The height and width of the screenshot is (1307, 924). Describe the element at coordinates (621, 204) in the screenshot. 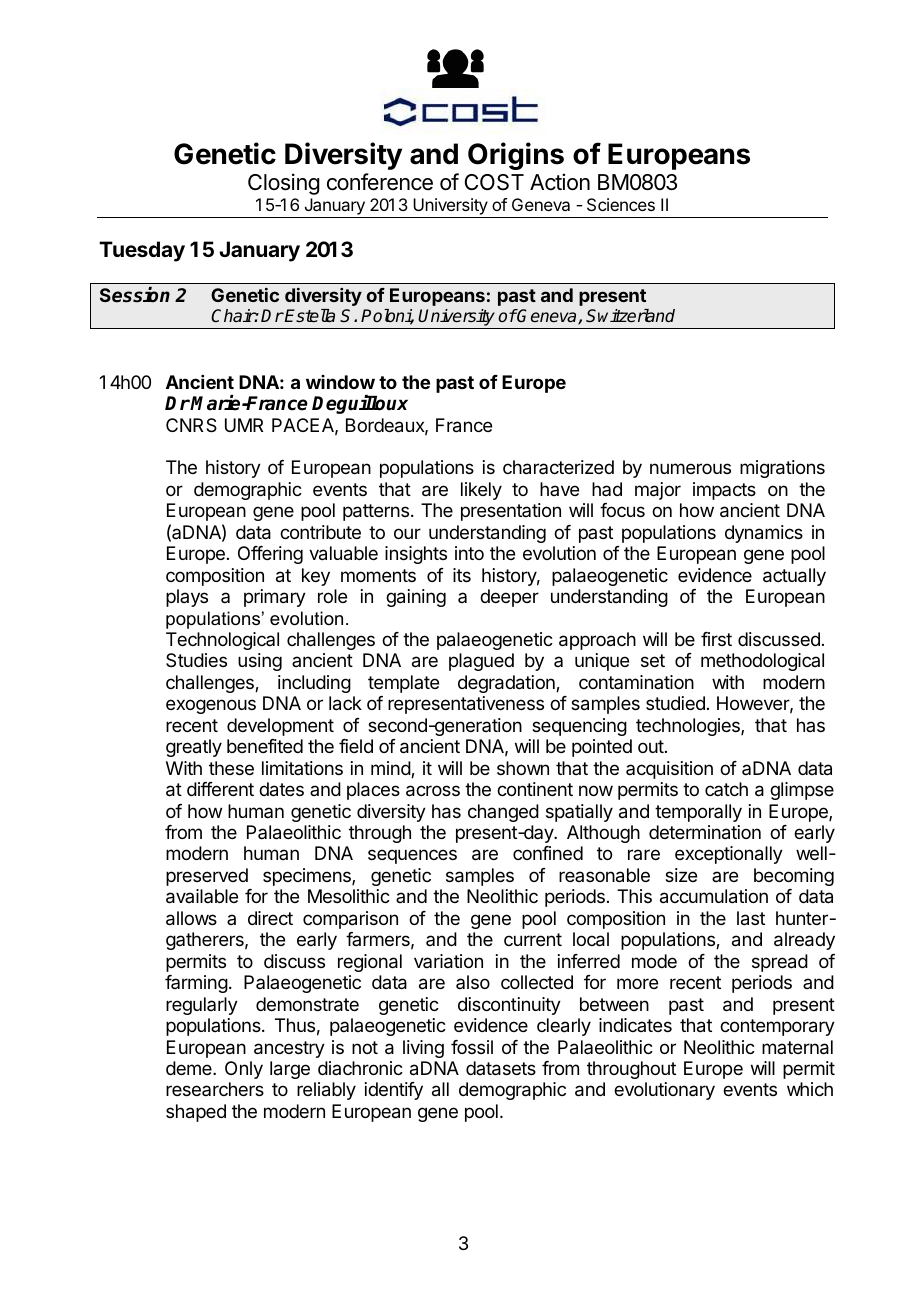

I see `Sciences` at that location.
